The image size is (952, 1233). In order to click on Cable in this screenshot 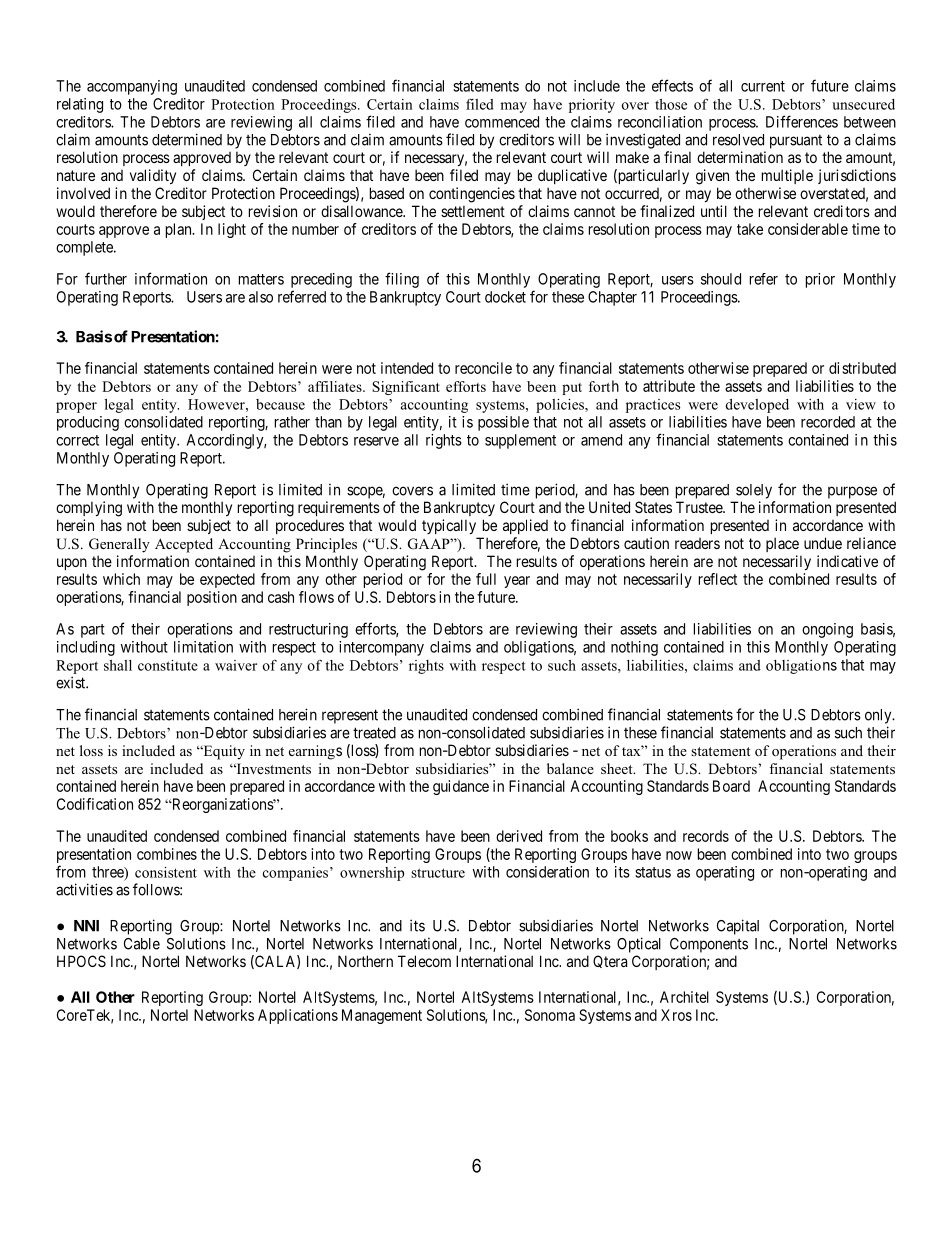, I will do `click(142, 944)`.
